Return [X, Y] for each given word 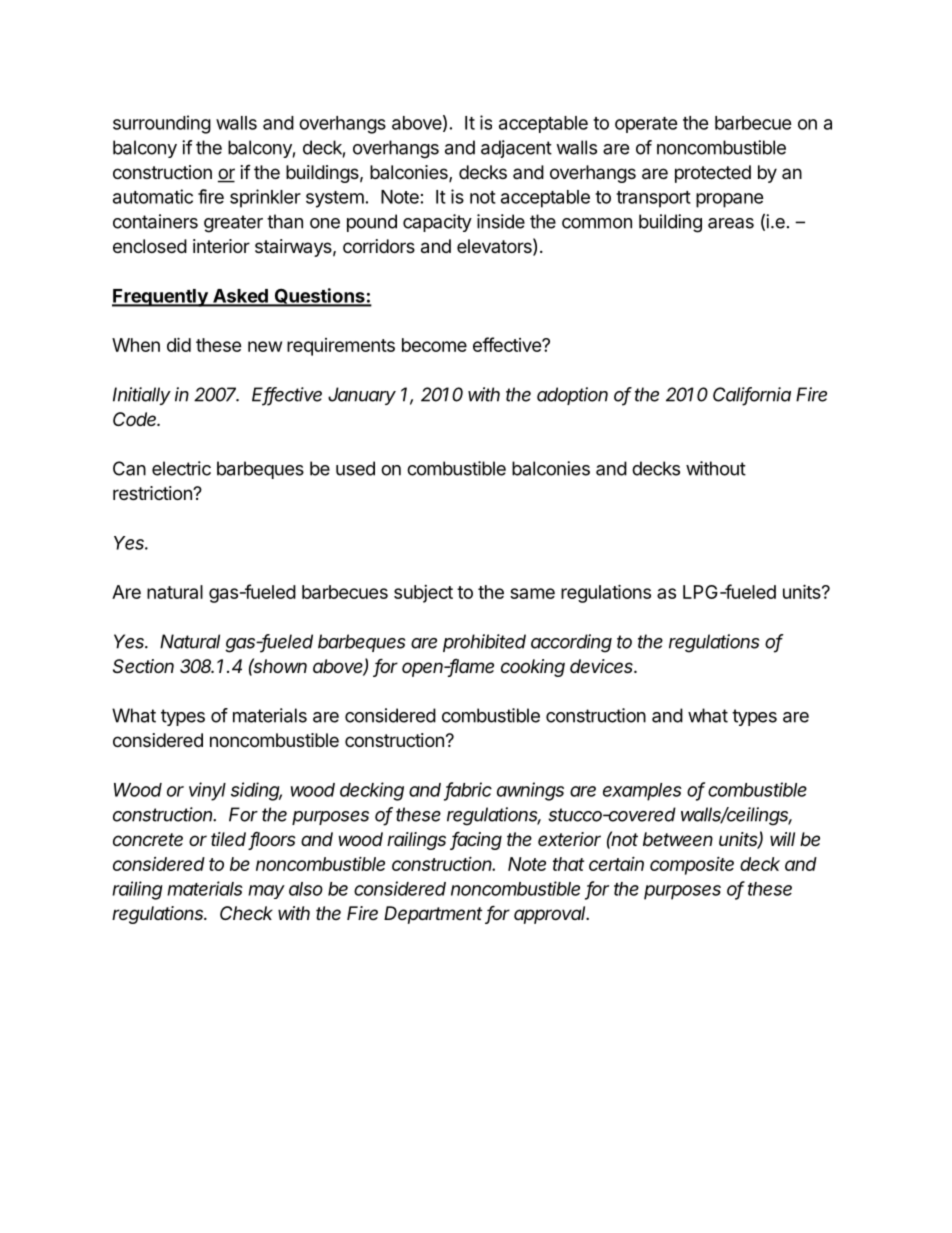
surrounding [162, 124]
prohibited [484, 643]
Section [143, 666]
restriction [153, 493]
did [179, 344]
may [266, 892]
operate [646, 125]
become [434, 345]
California [752, 395]
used [355, 468]
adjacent [516, 149]
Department [433, 915]
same [532, 593]
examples [642, 792]
